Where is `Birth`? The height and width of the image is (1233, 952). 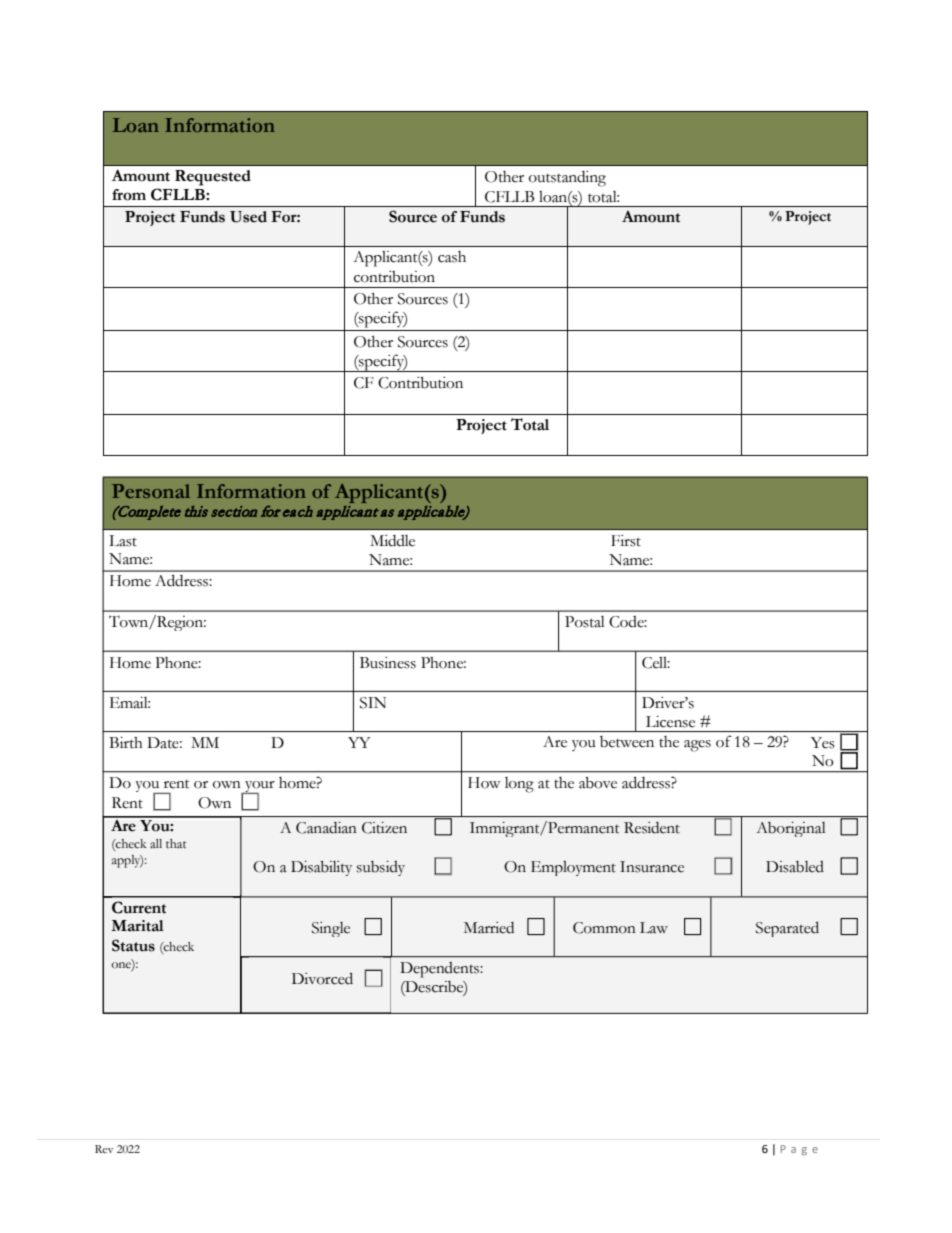
Birth is located at coordinates (126, 743).
